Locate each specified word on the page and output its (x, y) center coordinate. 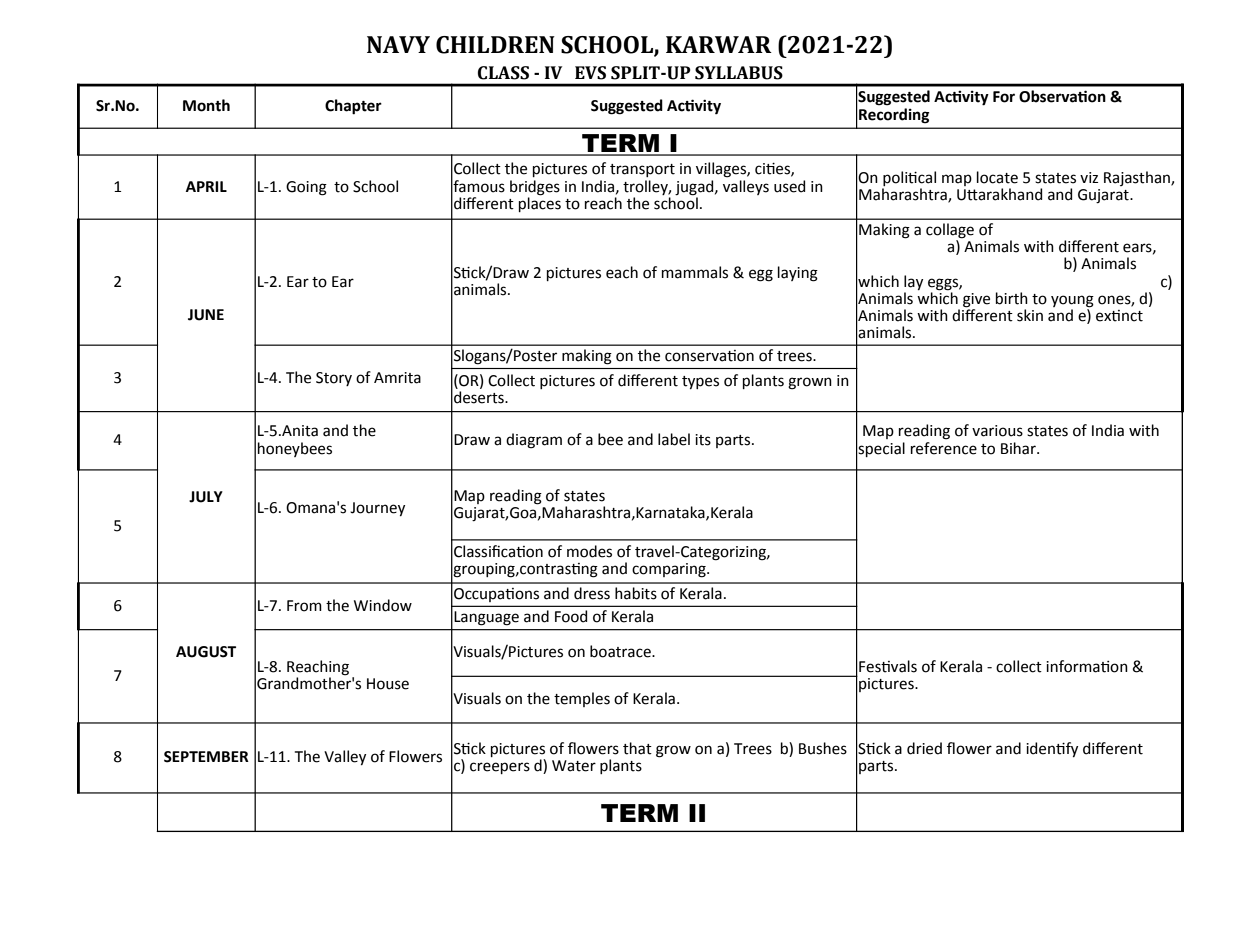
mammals (695, 272)
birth (1012, 298)
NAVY (398, 44)
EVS (590, 73)
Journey (377, 509)
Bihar (1019, 448)
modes (589, 551)
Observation (1062, 96)
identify (1052, 749)
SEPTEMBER (206, 757)
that (637, 748)
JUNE (206, 315)
